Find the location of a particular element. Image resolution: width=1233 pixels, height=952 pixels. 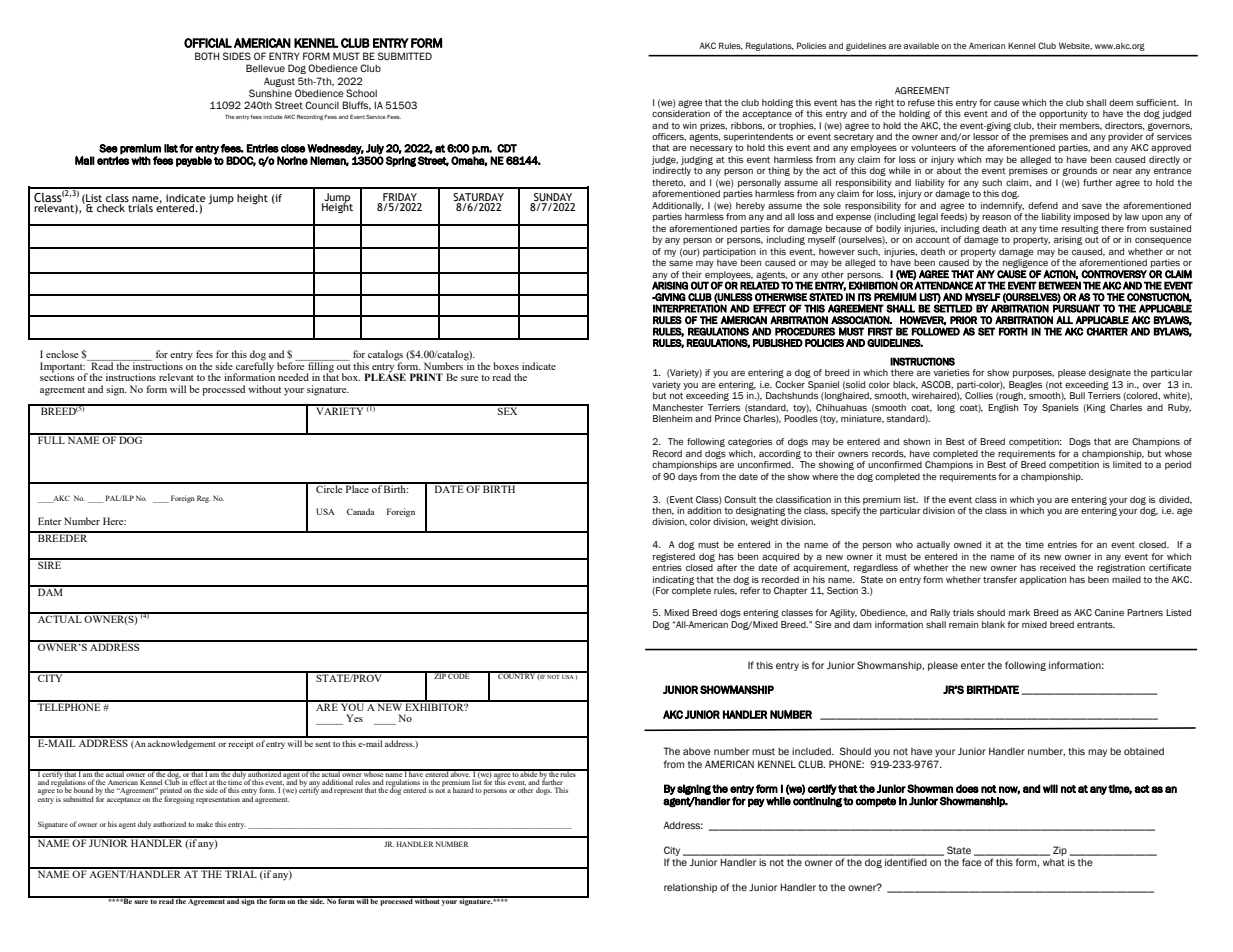

before is located at coordinates (292, 365).
